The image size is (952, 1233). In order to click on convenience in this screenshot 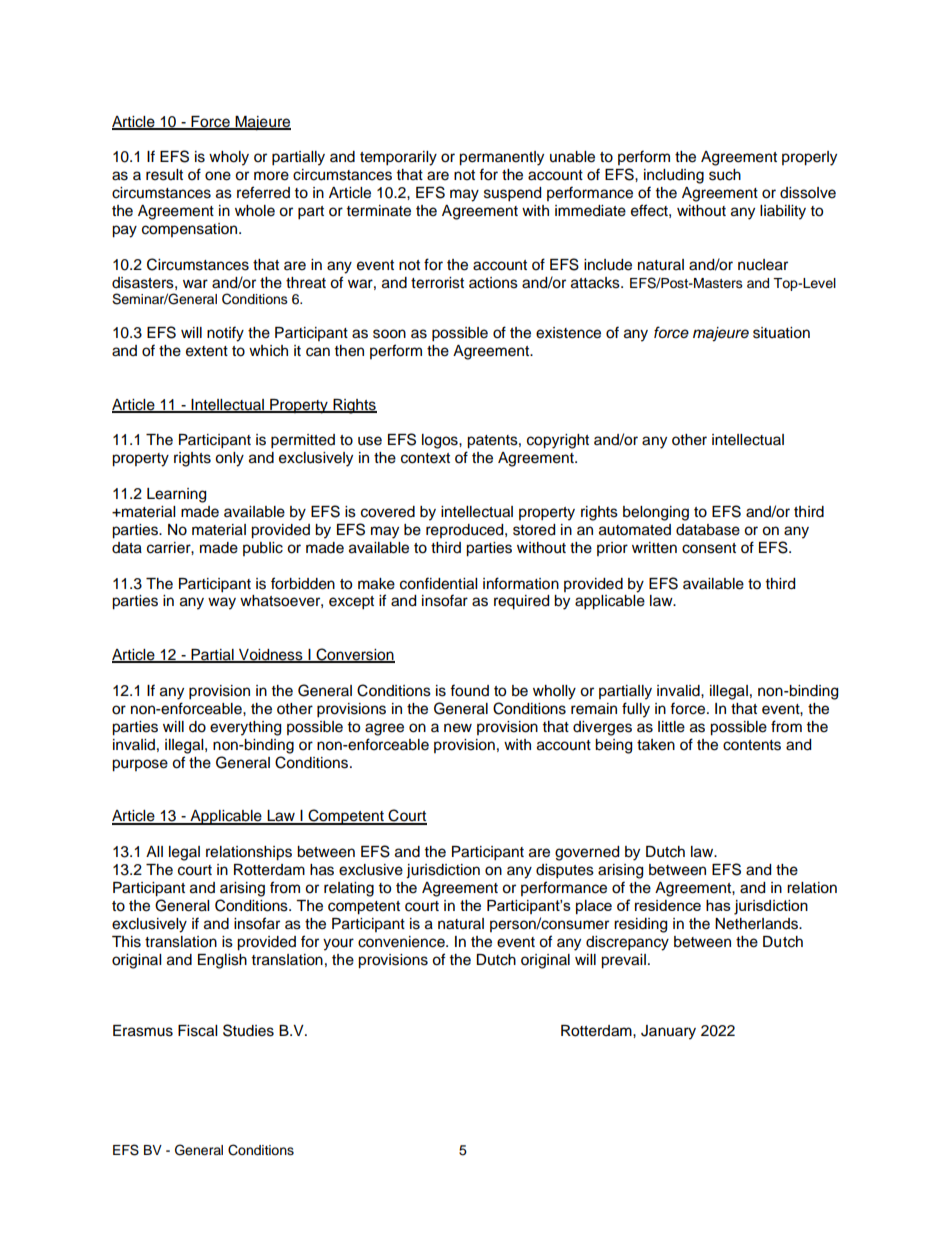, I will do `click(402, 942)`.
